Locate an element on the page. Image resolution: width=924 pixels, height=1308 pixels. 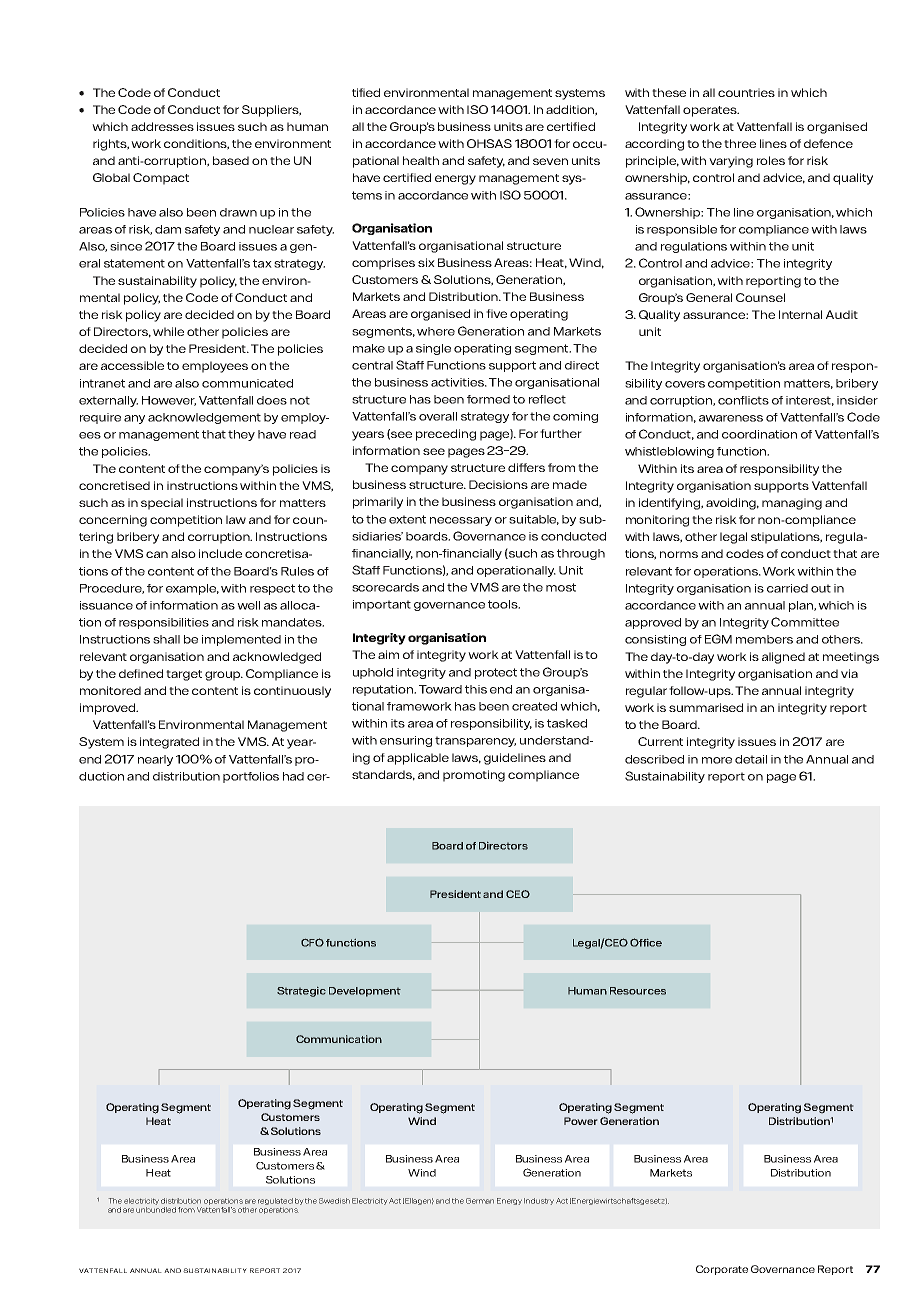
Swedish is located at coordinates (334, 1201).
